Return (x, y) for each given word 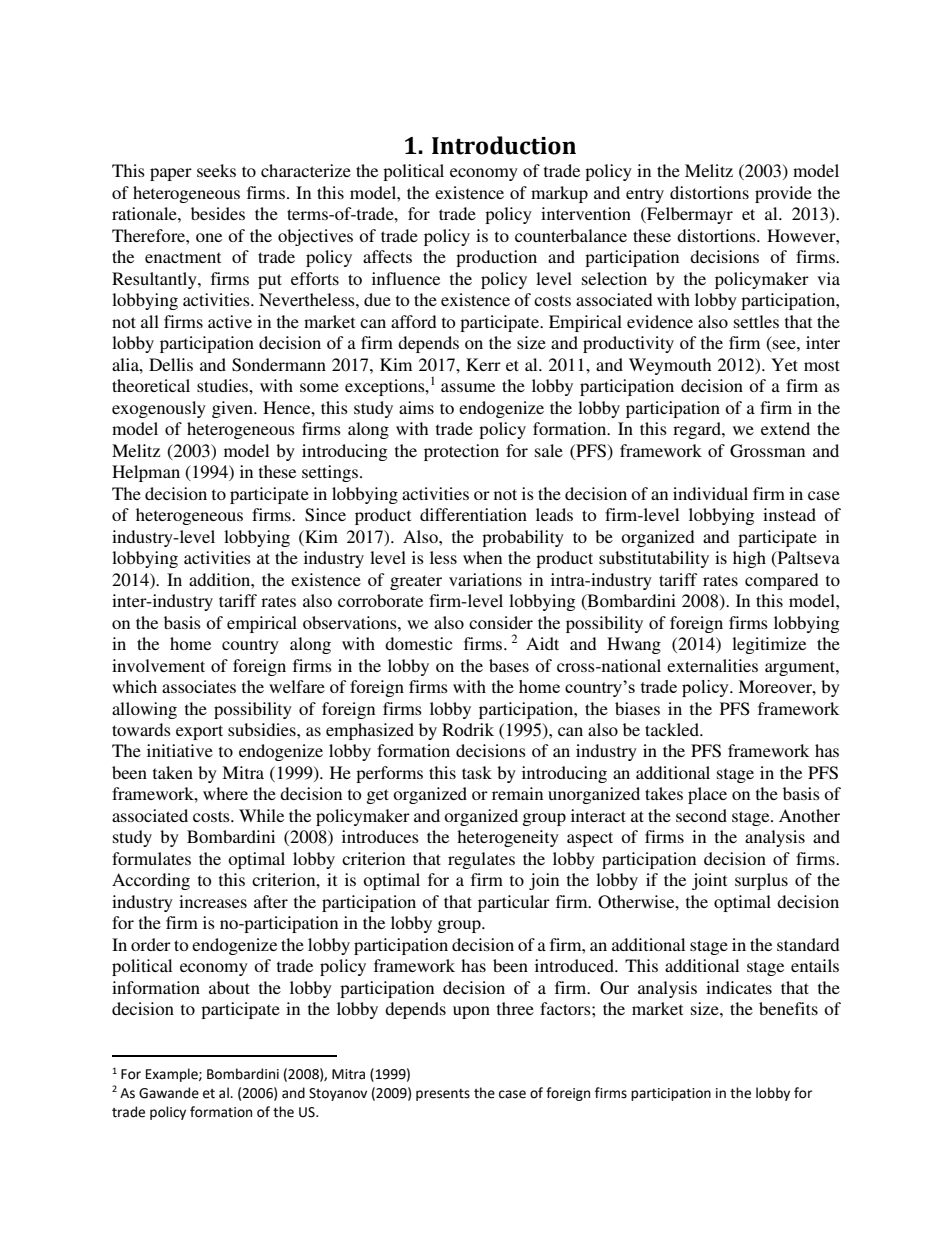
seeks (216, 170)
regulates (481, 860)
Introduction (504, 145)
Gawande (169, 1093)
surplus (761, 881)
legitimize (769, 645)
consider (501, 622)
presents (443, 1095)
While (261, 815)
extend (785, 428)
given (233, 409)
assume (468, 387)
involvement (158, 665)
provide (783, 194)
